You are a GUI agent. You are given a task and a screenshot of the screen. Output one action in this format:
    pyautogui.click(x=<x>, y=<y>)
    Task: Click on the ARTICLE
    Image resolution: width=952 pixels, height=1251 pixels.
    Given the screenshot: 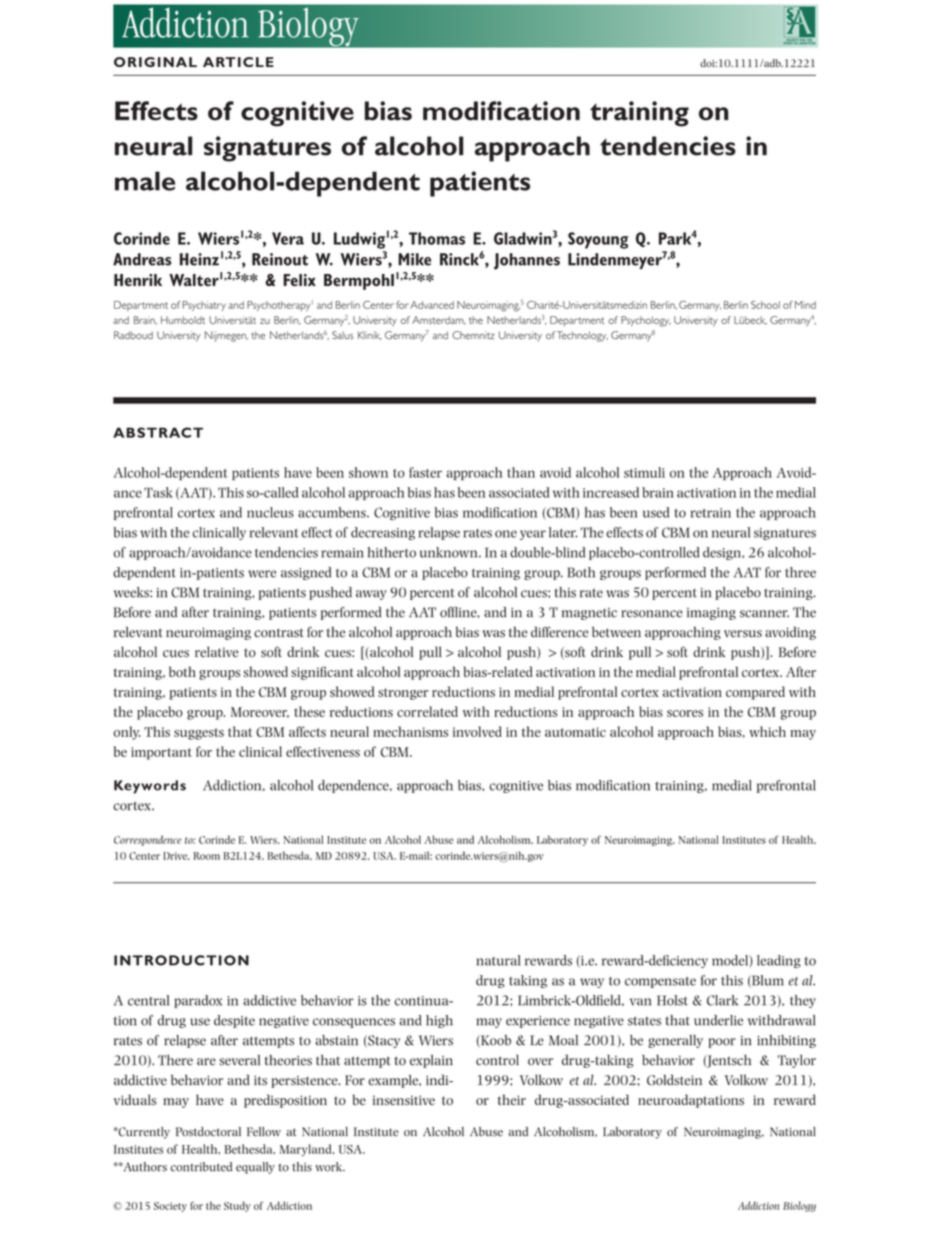 What is the action you would take?
    pyautogui.click(x=238, y=62)
